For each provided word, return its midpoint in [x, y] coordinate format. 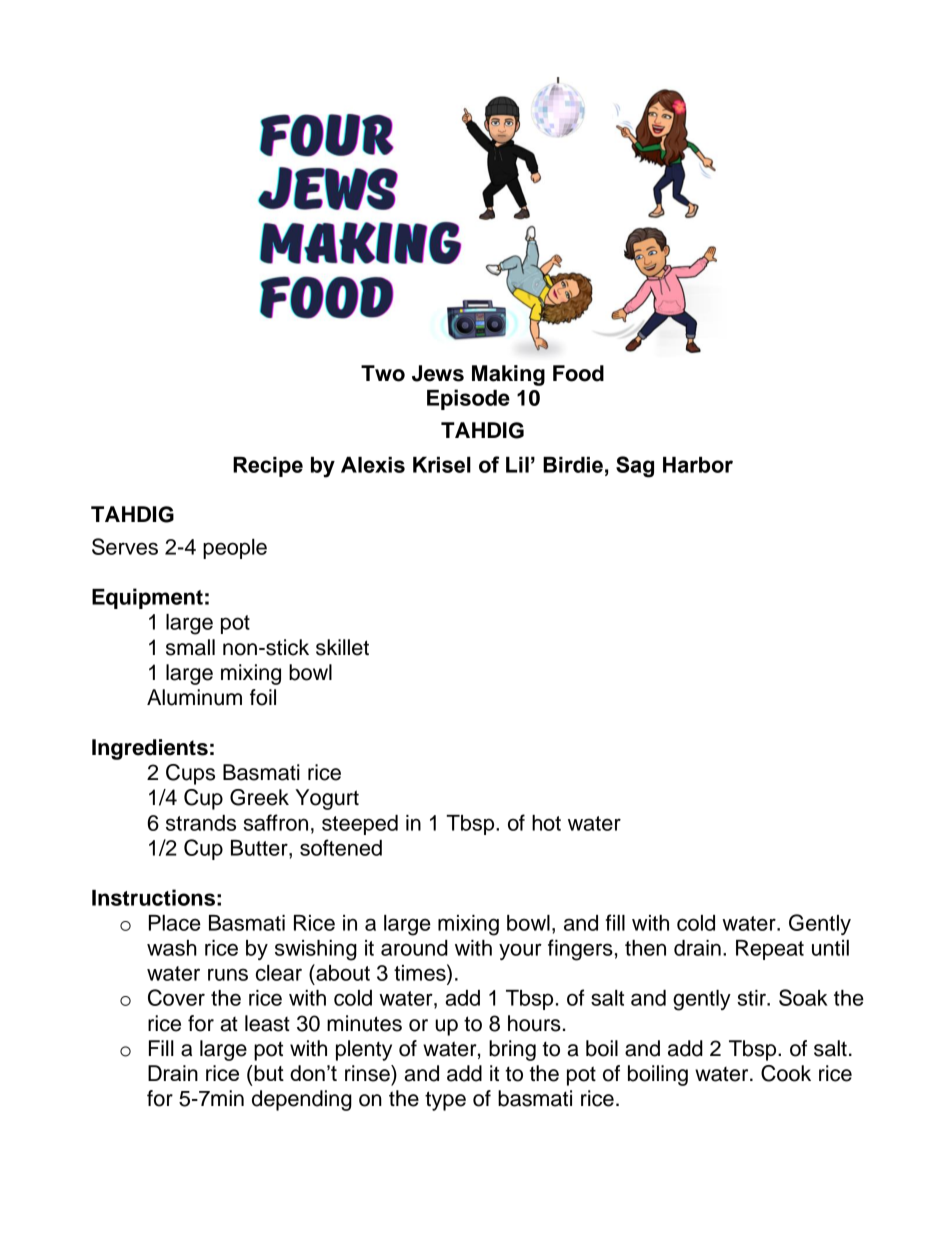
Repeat [770, 950]
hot [546, 823]
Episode [468, 399]
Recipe [268, 467]
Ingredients [150, 749]
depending [302, 1100]
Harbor [698, 465]
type [445, 1101]
